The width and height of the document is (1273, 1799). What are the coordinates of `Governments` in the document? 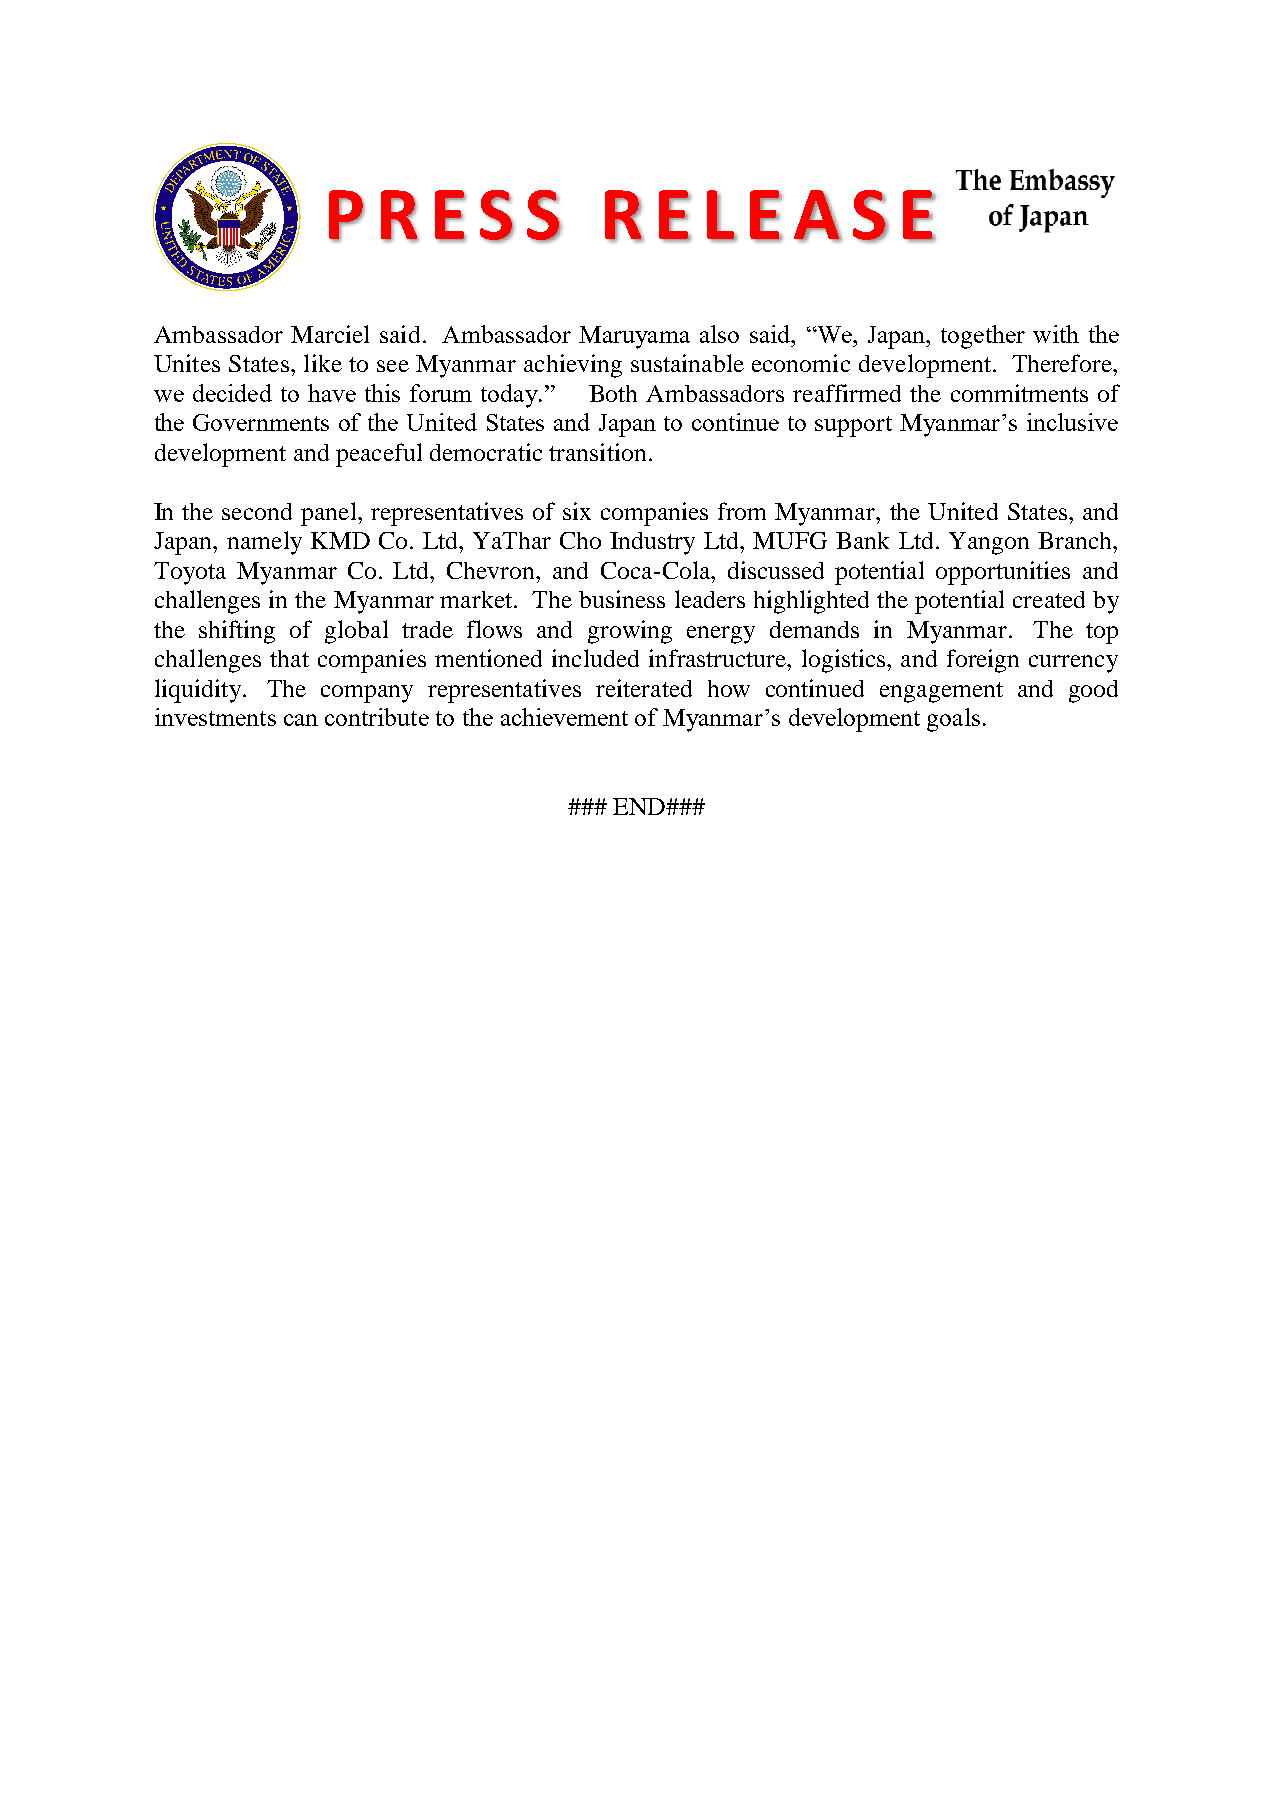 It's located at (261, 422).
